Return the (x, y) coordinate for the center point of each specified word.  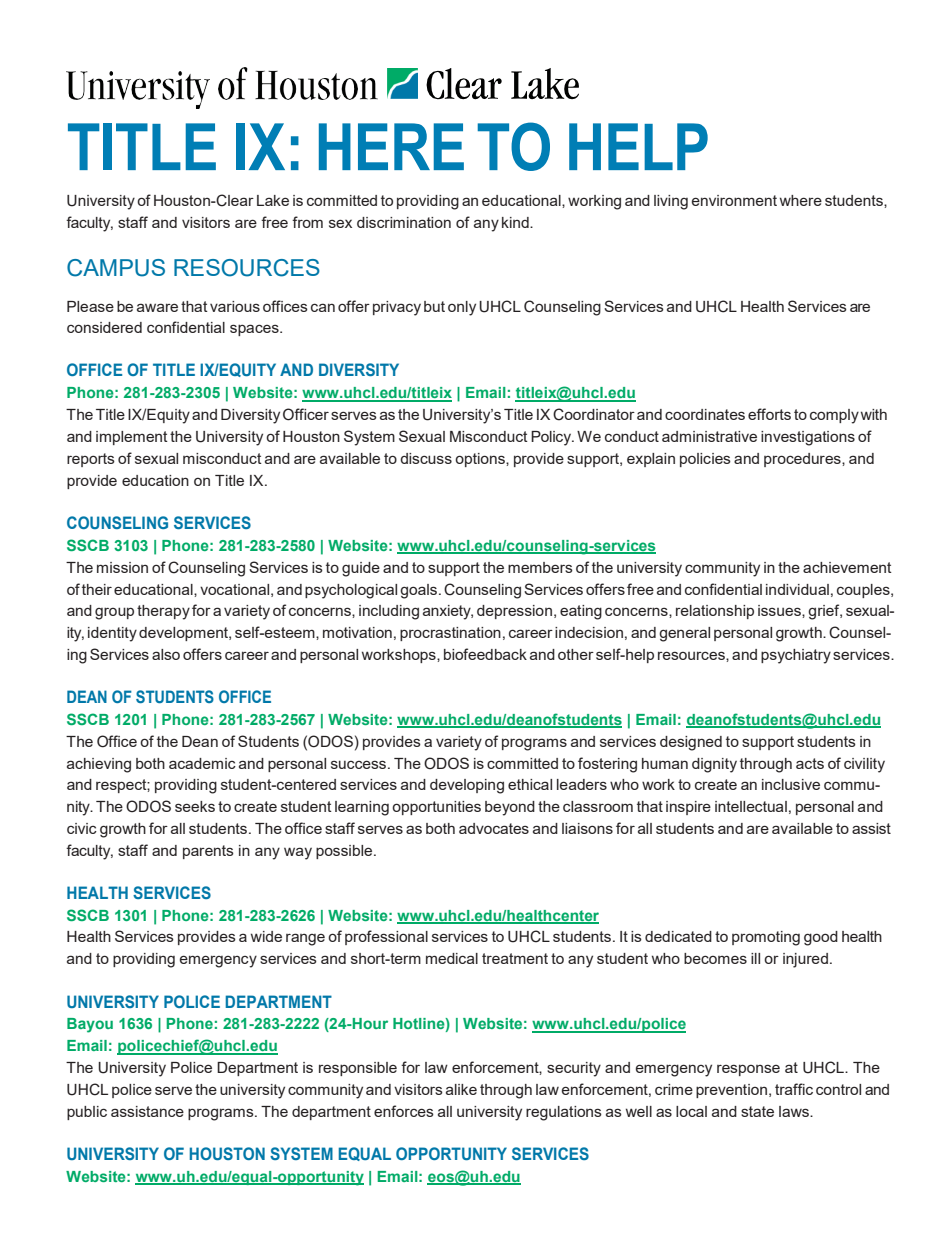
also (166, 654)
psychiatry (796, 656)
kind (516, 222)
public (87, 1113)
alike (461, 1089)
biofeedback (485, 654)
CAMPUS (116, 268)
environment (734, 200)
